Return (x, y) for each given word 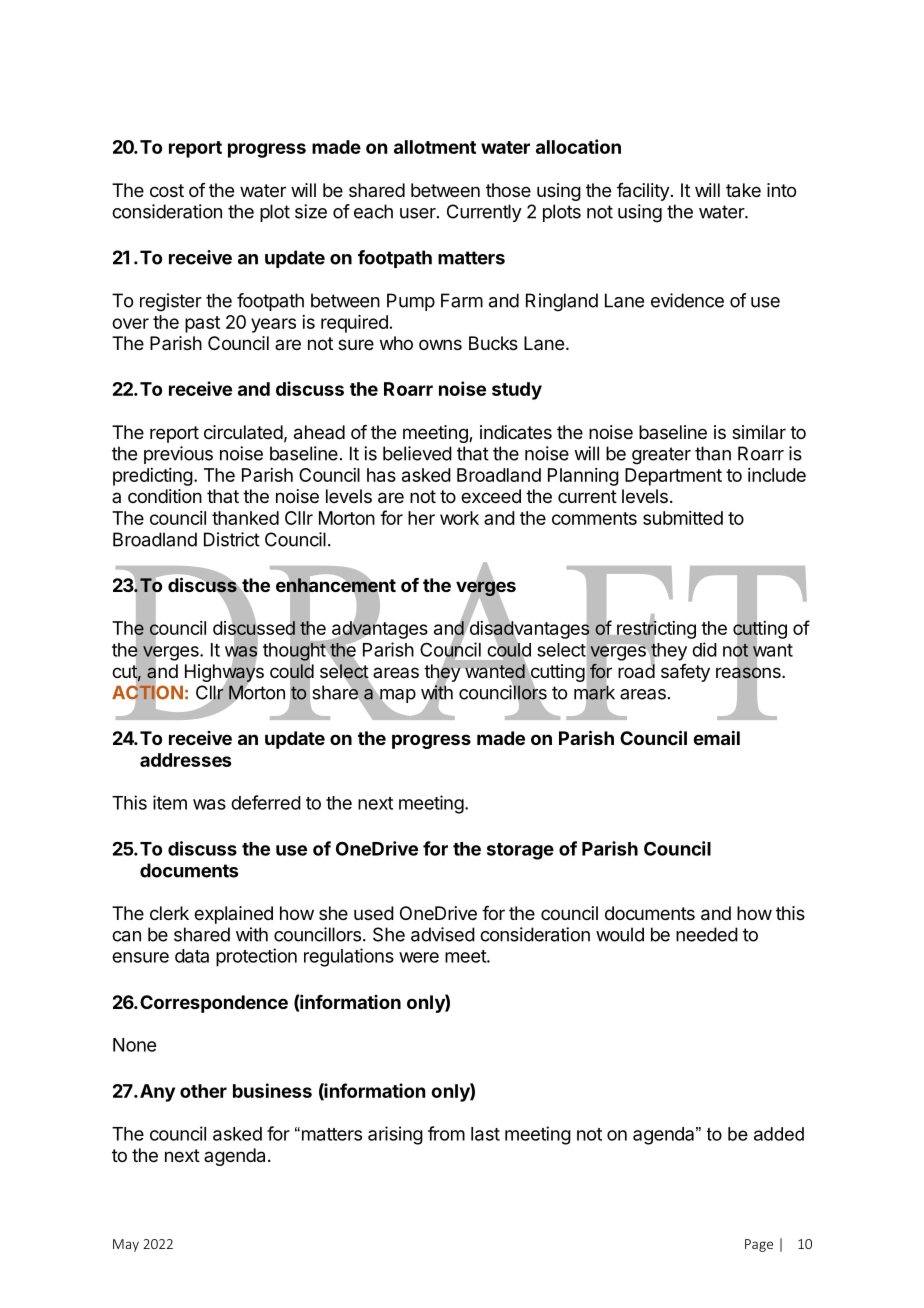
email (716, 737)
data (192, 956)
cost (167, 190)
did (704, 649)
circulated (243, 432)
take (743, 190)
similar (759, 432)
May (126, 1245)
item (170, 802)
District (232, 539)
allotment (435, 147)
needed (707, 934)
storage (520, 851)
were (419, 957)
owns (440, 344)
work (459, 518)
